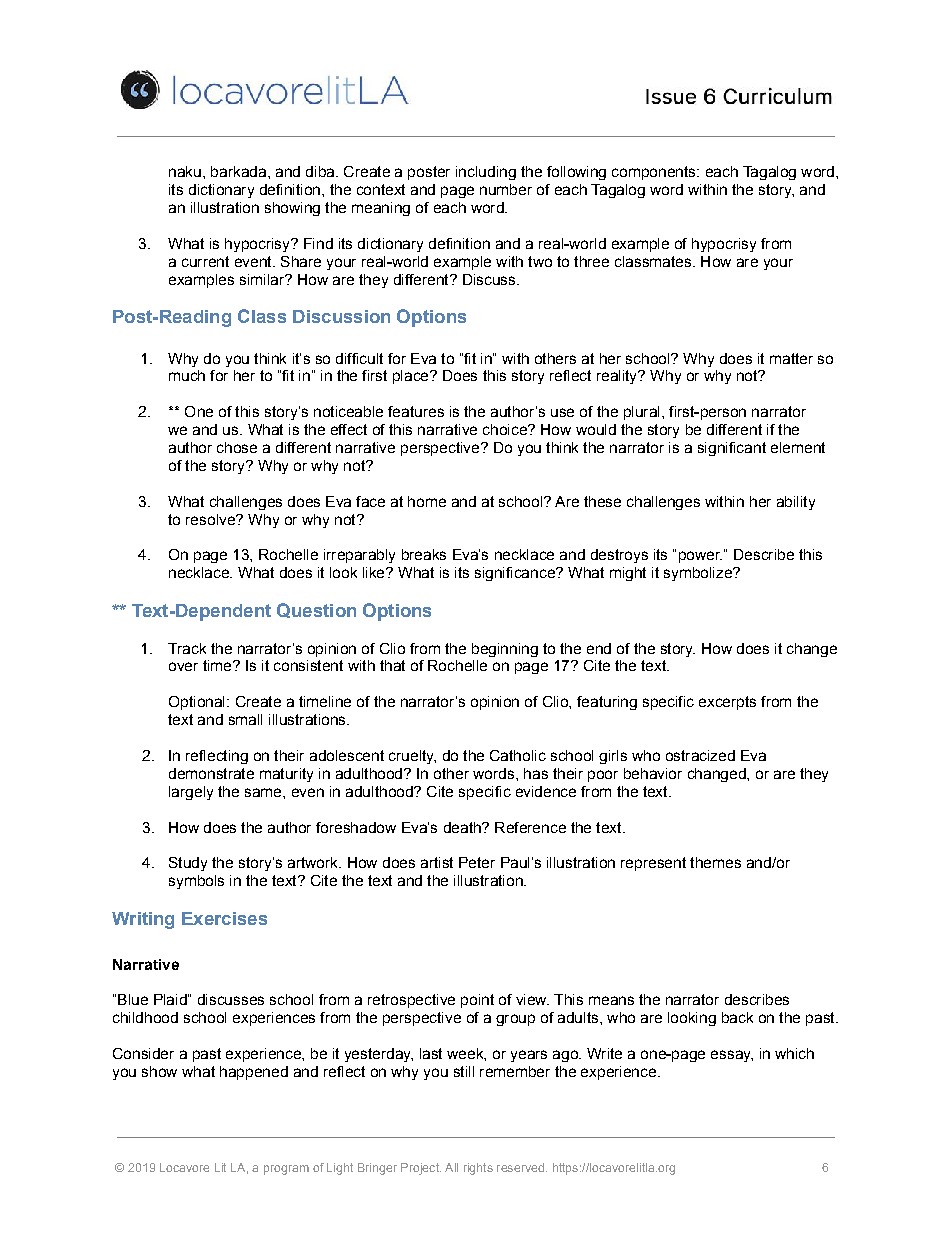 This document has height=1233, width=952. Describe the element at coordinates (286, 1170) in the document. I see `program` at that location.
